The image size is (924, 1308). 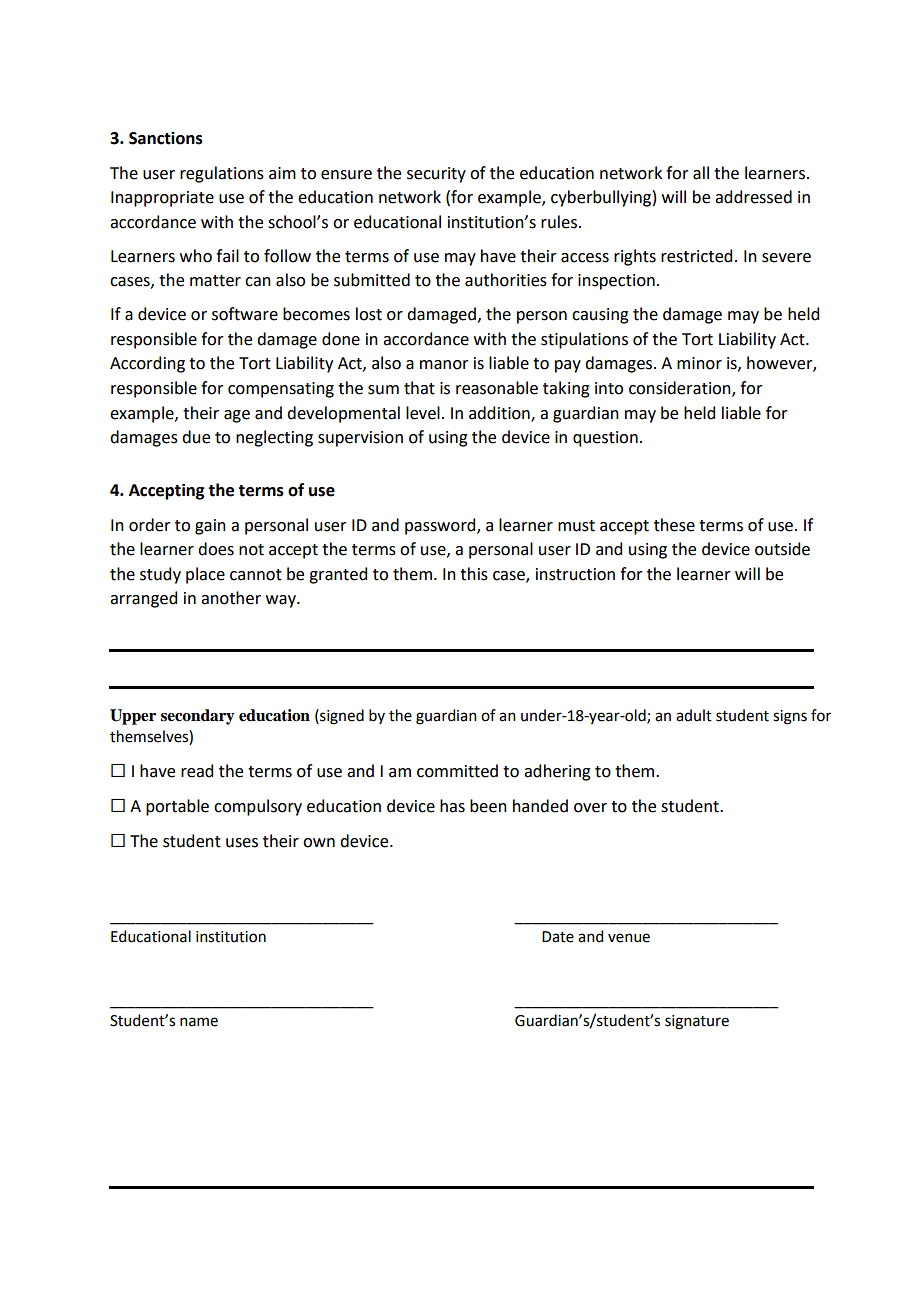 What do you see at coordinates (197, 771) in the screenshot?
I see `read` at bounding box center [197, 771].
